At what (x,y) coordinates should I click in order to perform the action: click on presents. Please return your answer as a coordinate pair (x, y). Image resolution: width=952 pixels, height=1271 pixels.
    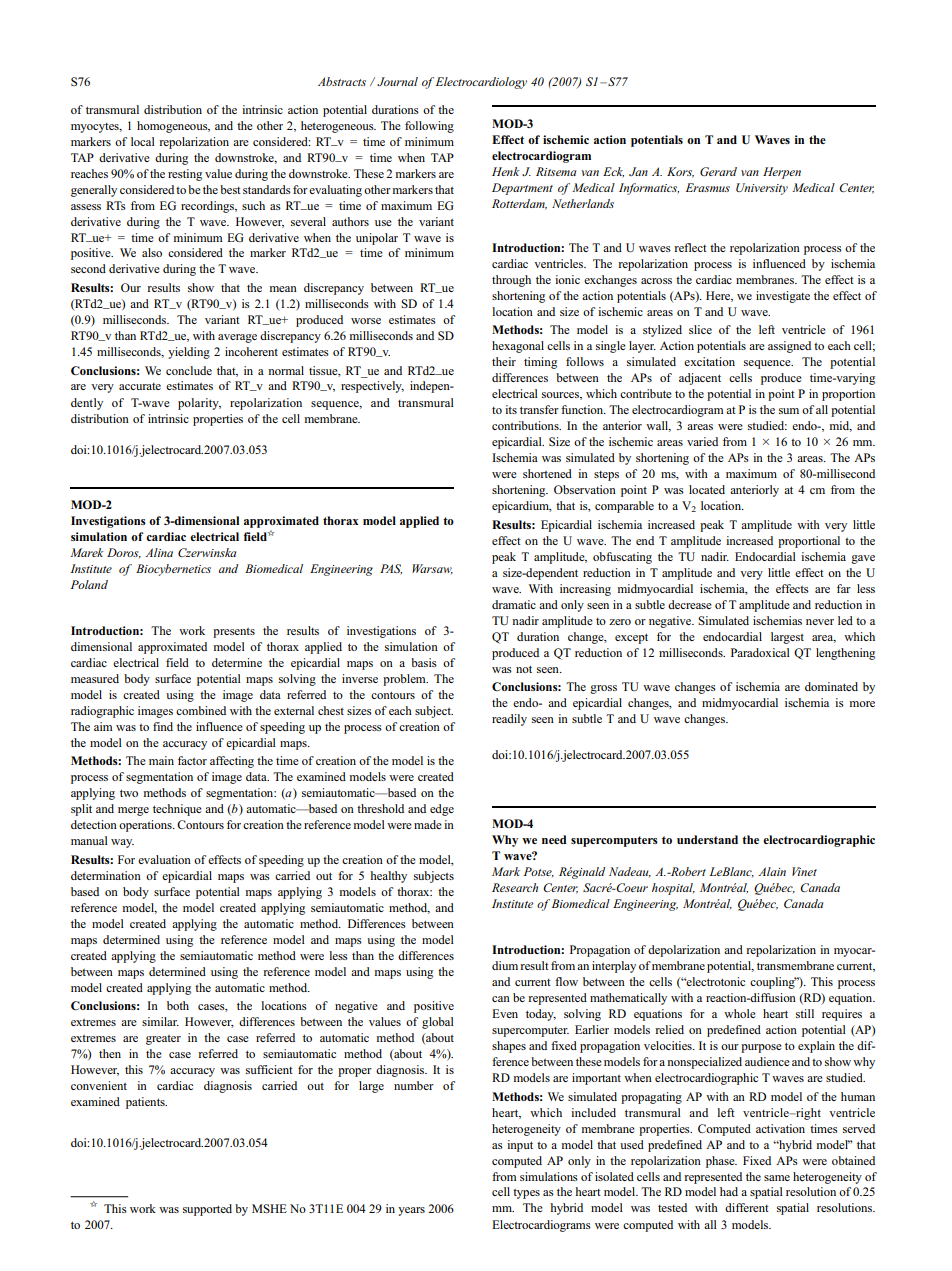
    Looking at the image, I should click on (234, 633).
